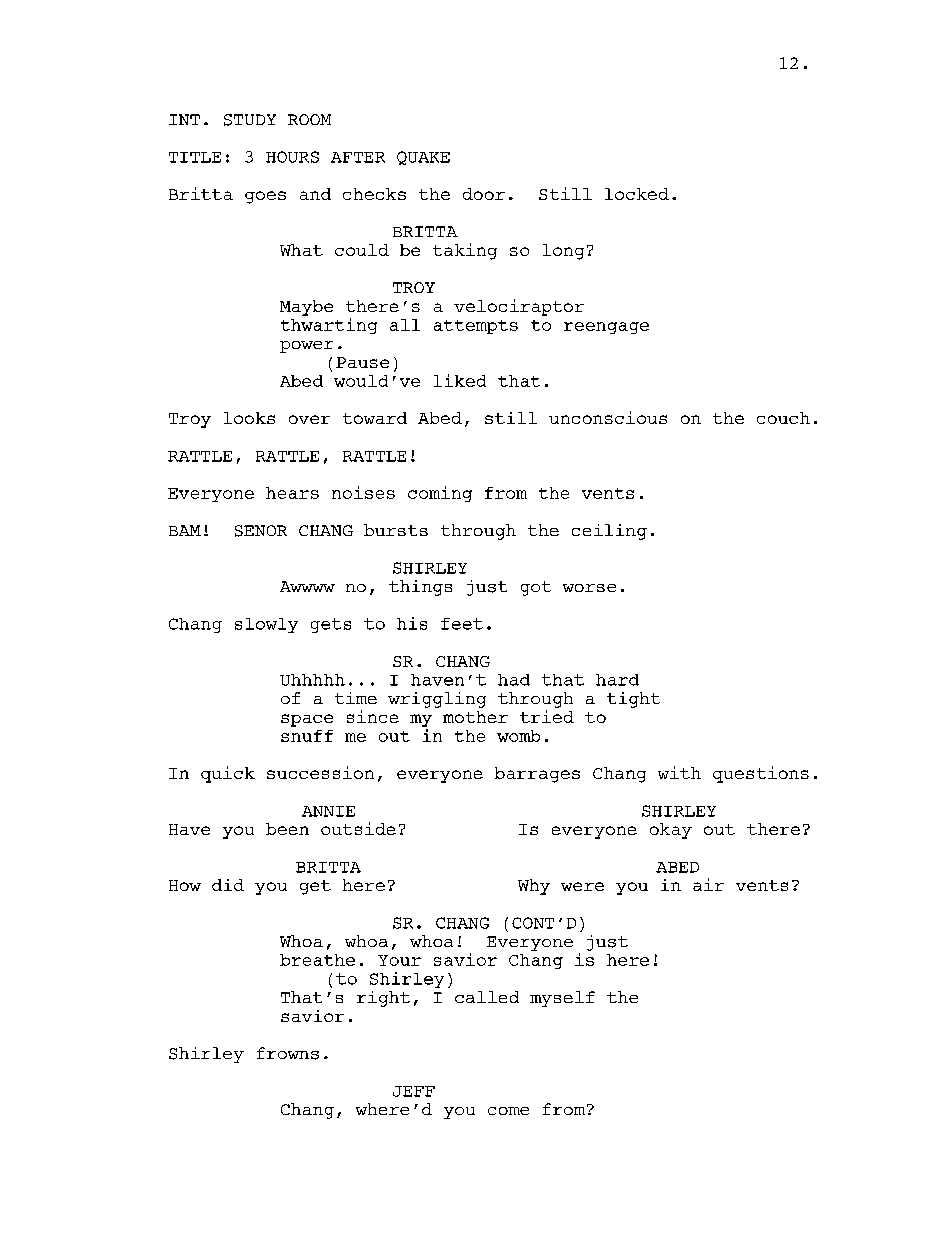 Image resolution: width=952 pixels, height=1233 pixels. I want to click on tight, so click(633, 700).
